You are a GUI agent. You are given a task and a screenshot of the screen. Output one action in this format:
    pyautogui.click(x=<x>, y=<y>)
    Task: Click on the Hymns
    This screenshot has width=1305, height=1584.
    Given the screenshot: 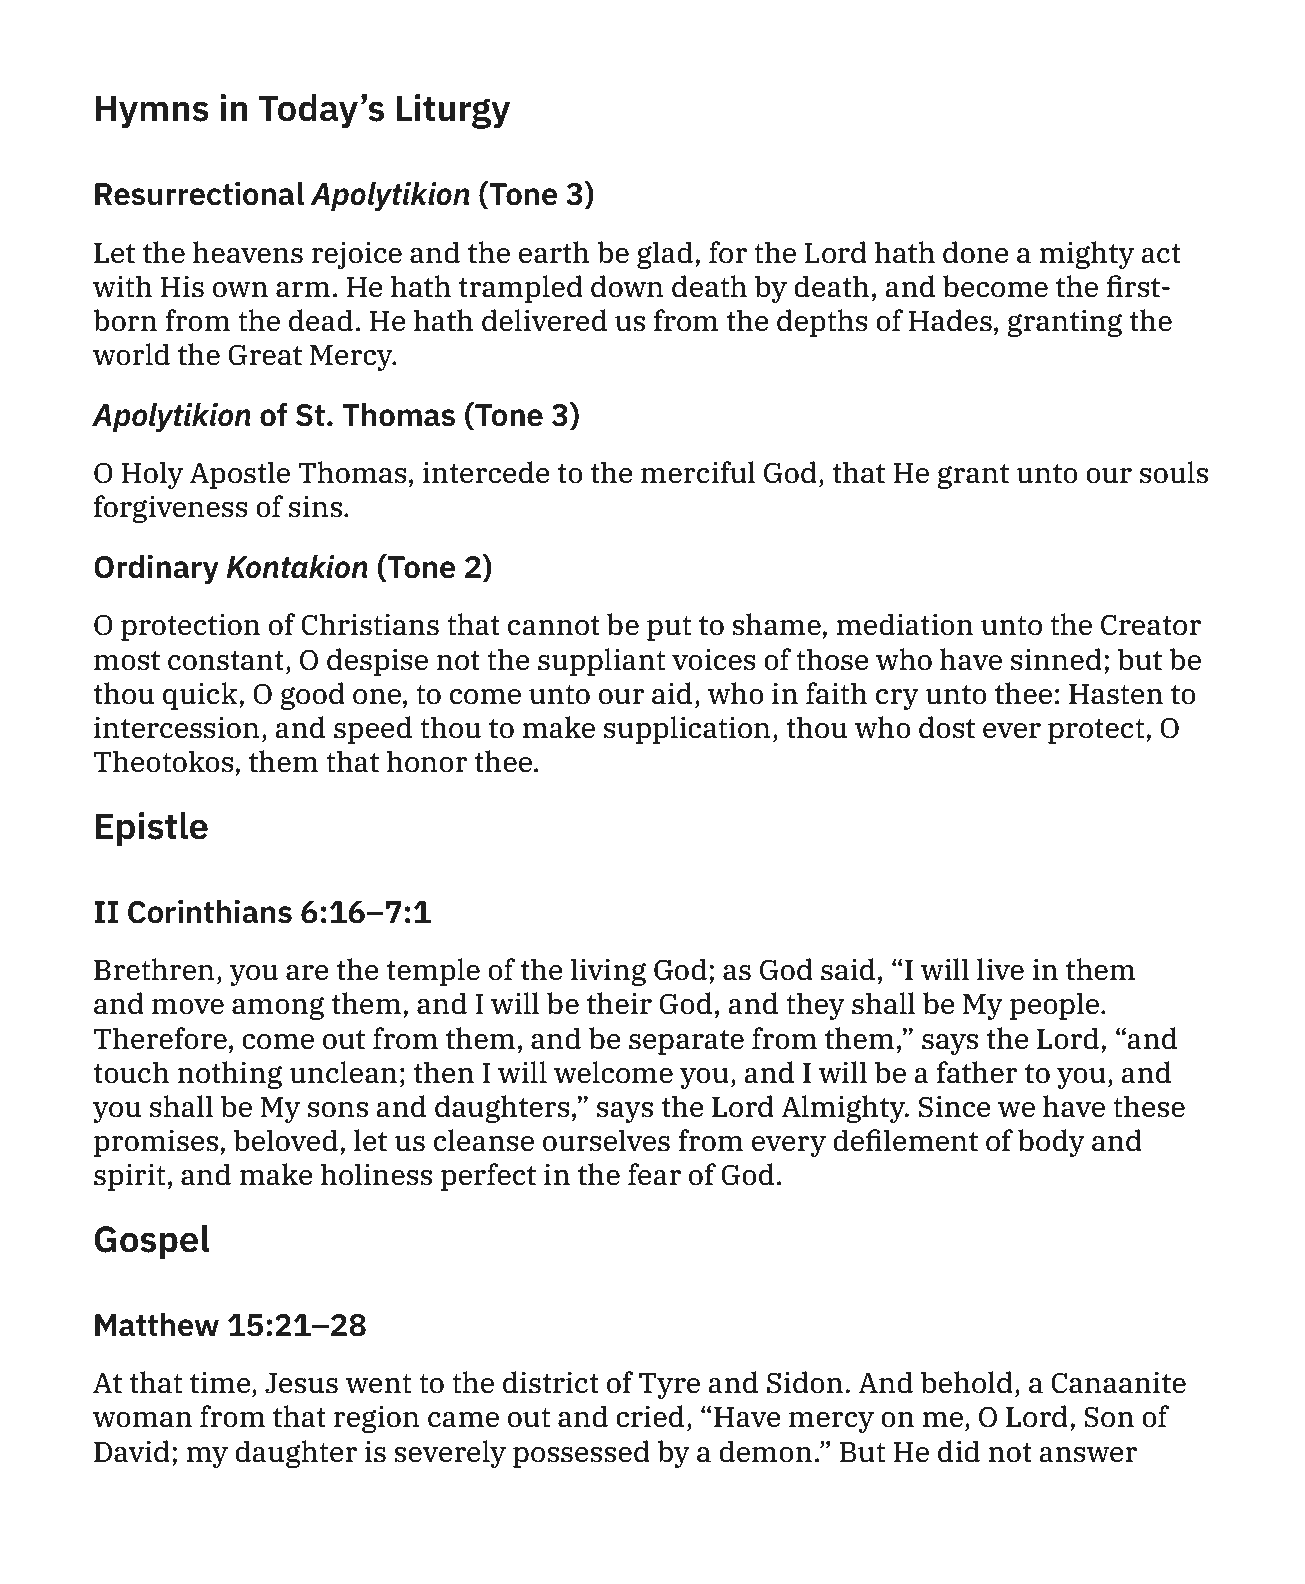 What is the action you would take?
    pyautogui.click(x=152, y=112)
